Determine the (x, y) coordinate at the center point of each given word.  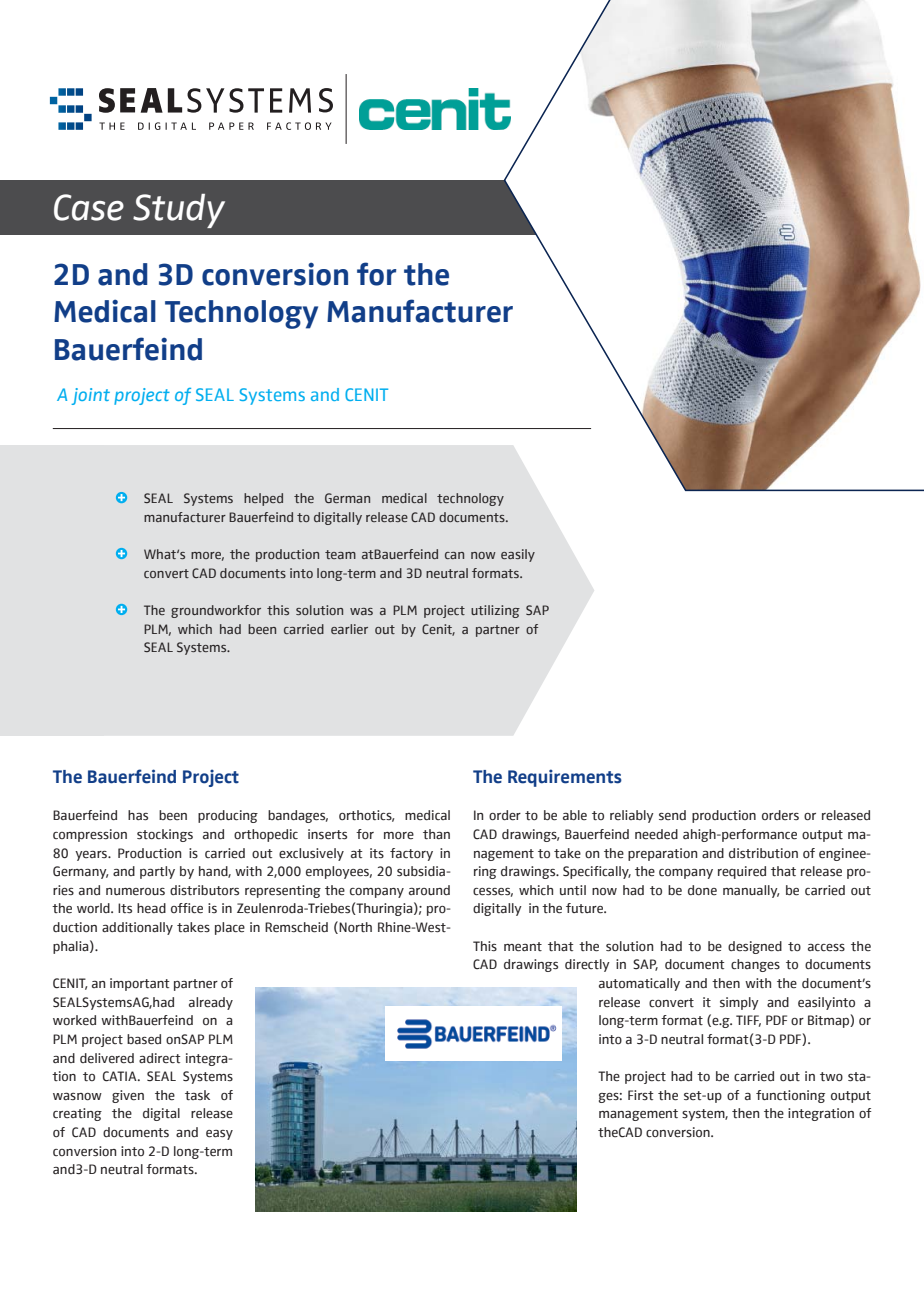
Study (179, 211)
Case (89, 207)
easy (219, 1135)
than (436, 834)
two (831, 1077)
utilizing (495, 611)
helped (263, 499)
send (672, 815)
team (340, 554)
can (454, 555)
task (197, 1095)
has (138, 815)
